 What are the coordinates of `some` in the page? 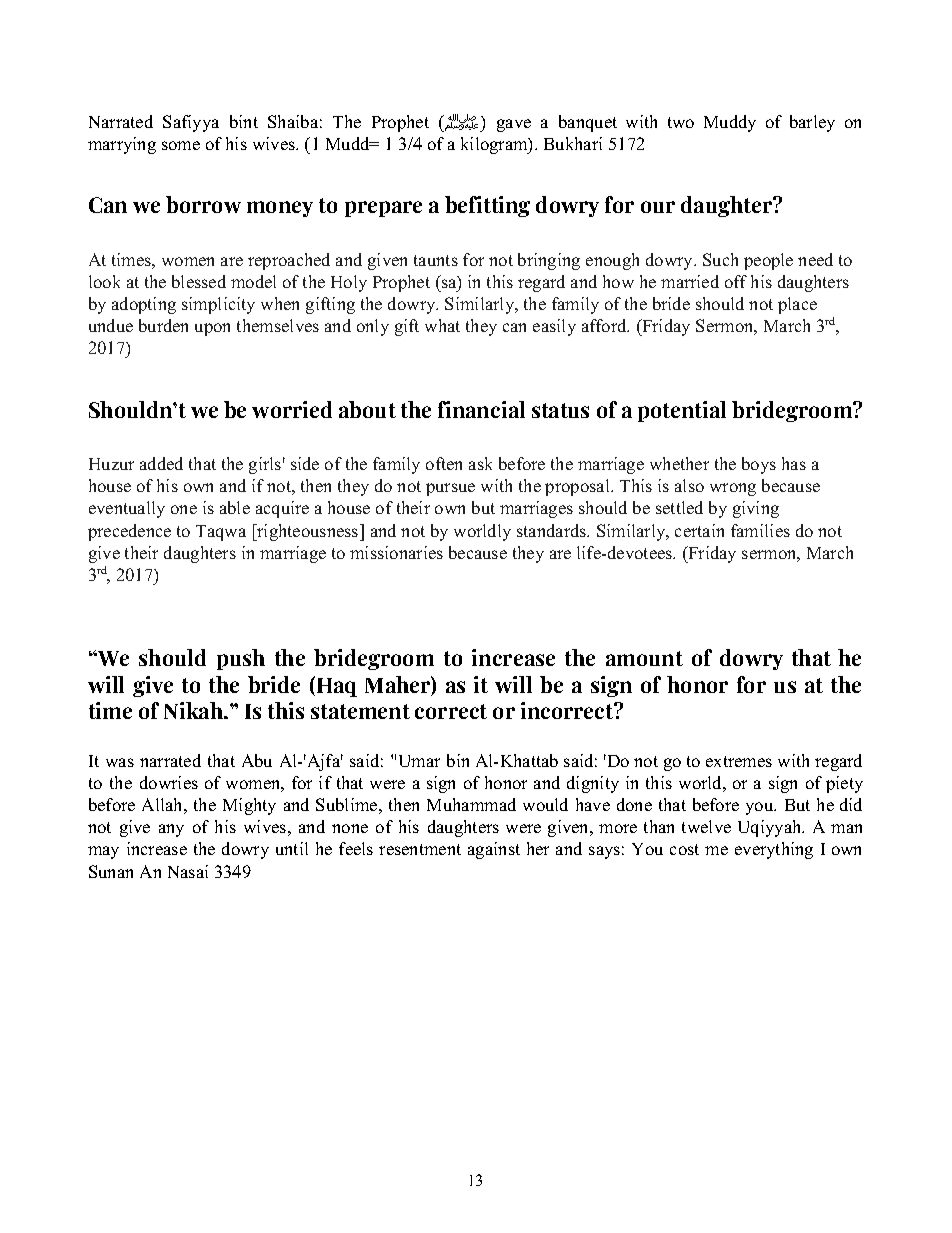 It's located at (181, 145).
